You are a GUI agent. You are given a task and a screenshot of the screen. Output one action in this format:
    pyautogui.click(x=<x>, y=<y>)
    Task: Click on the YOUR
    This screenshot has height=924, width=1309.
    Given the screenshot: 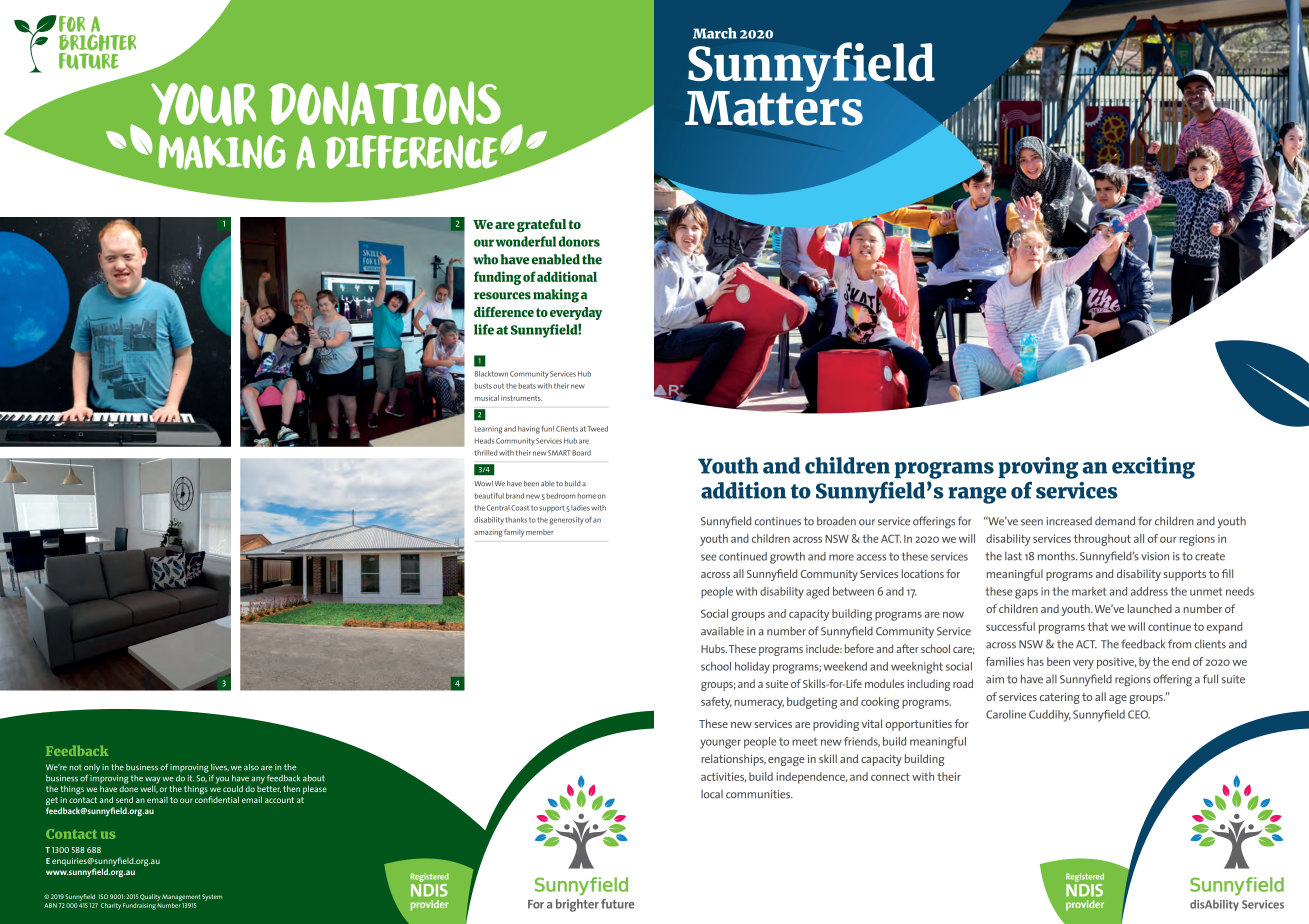 What is the action you would take?
    pyautogui.click(x=203, y=104)
